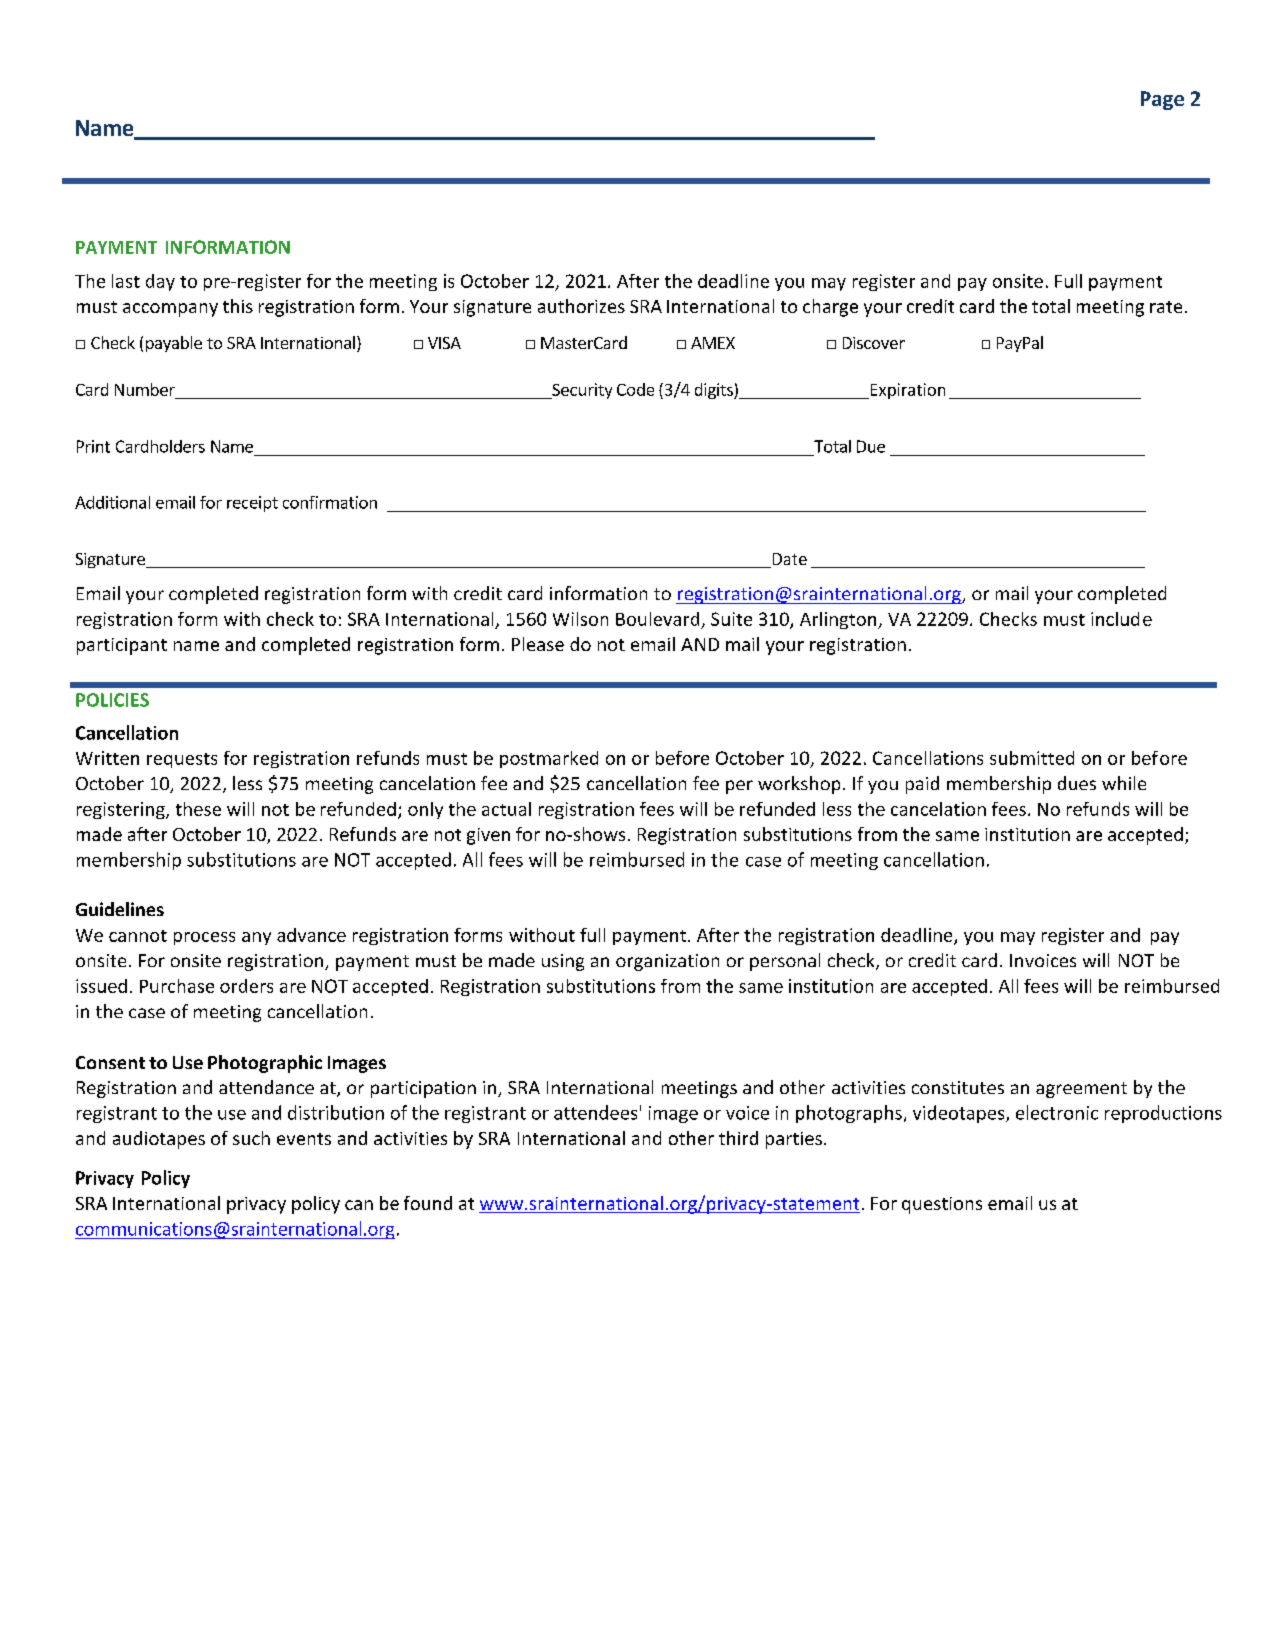 The width and height of the screenshot is (1275, 1650). What do you see at coordinates (581, 306) in the screenshot?
I see `authorizes` at bounding box center [581, 306].
